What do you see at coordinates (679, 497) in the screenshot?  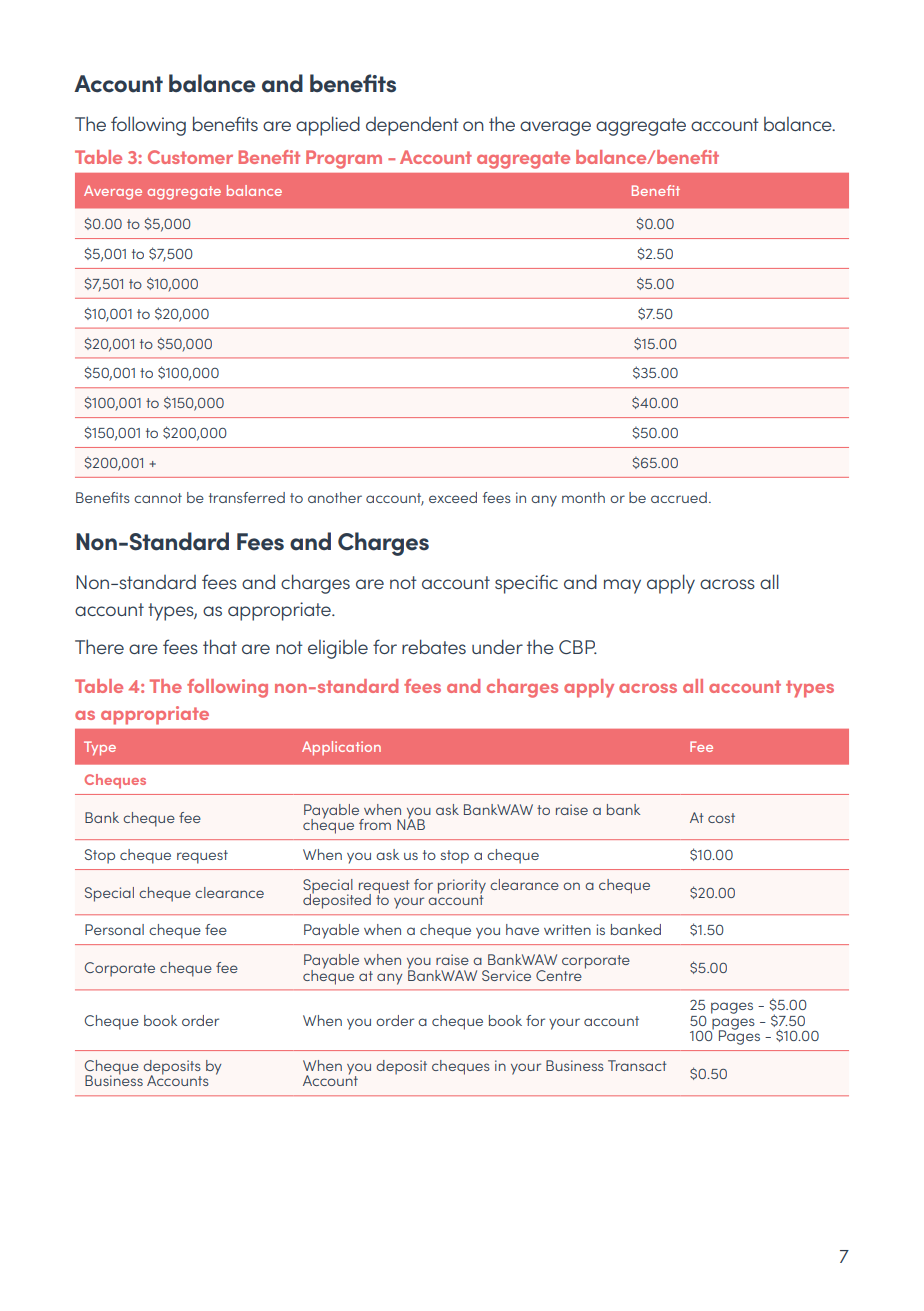 I see `accrued` at bounding box center [679, 497].
